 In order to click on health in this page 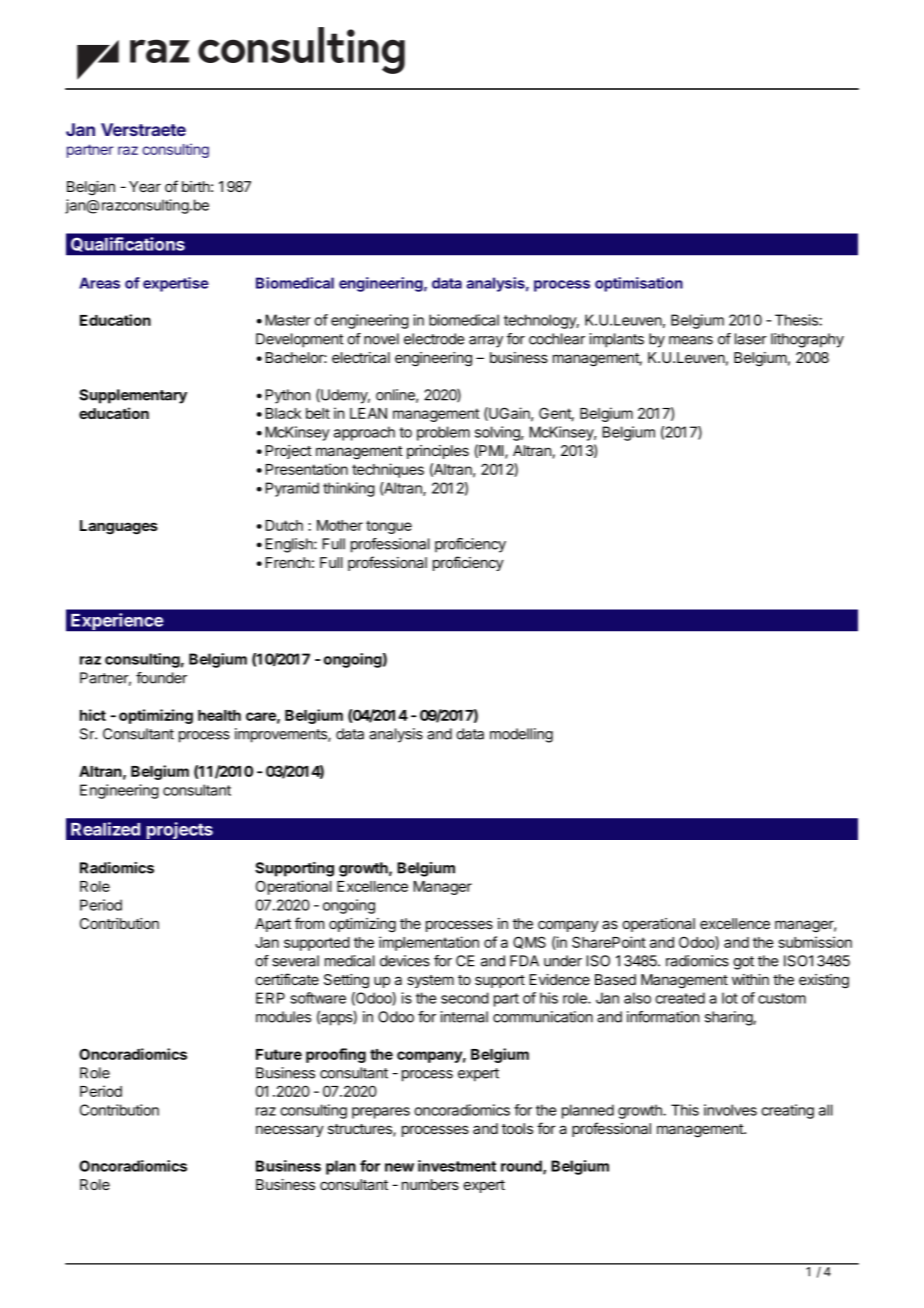, I will do `click(219, 715)`.
